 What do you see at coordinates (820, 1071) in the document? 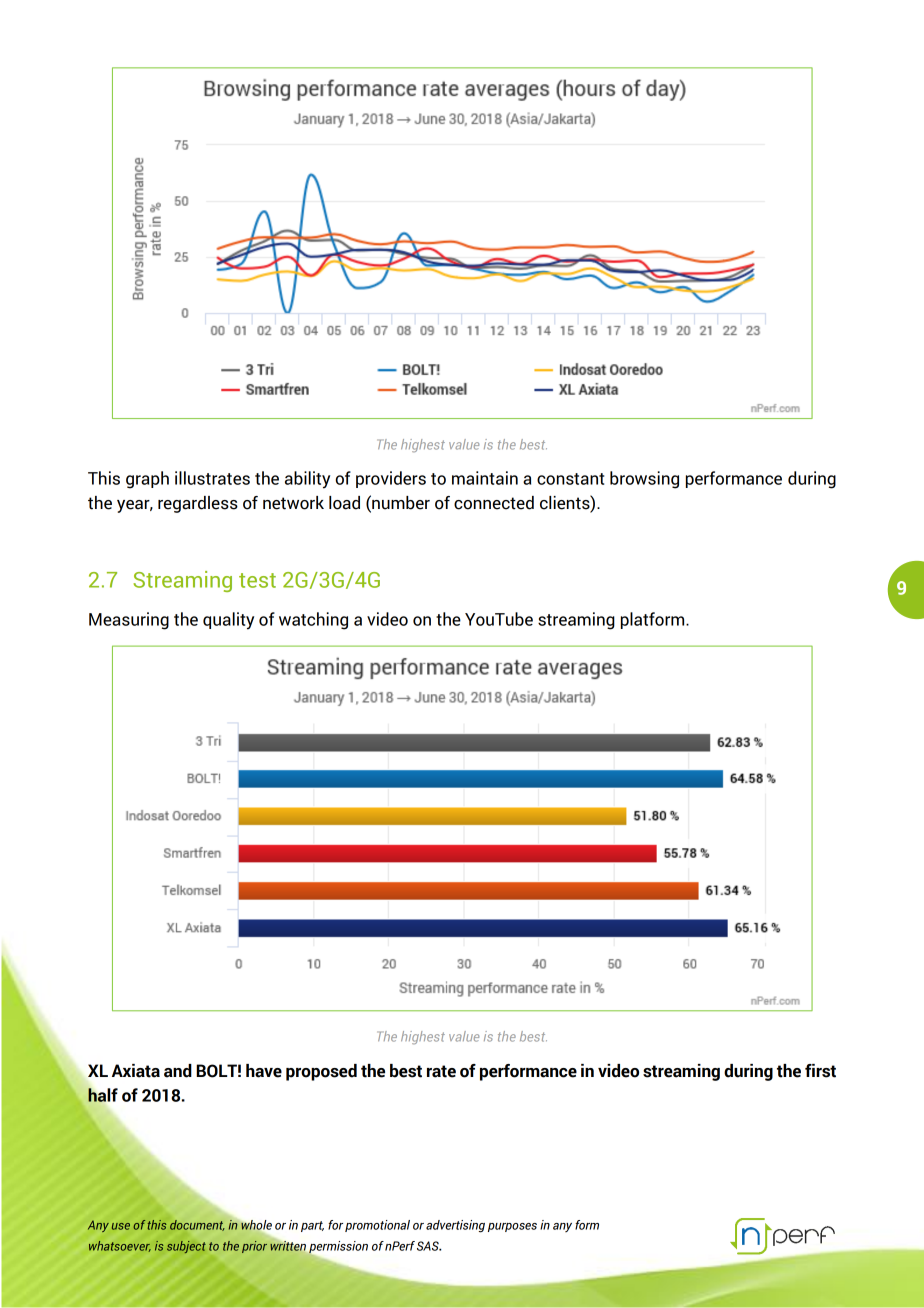
I see `first` at bounding box center [820, 1071].
